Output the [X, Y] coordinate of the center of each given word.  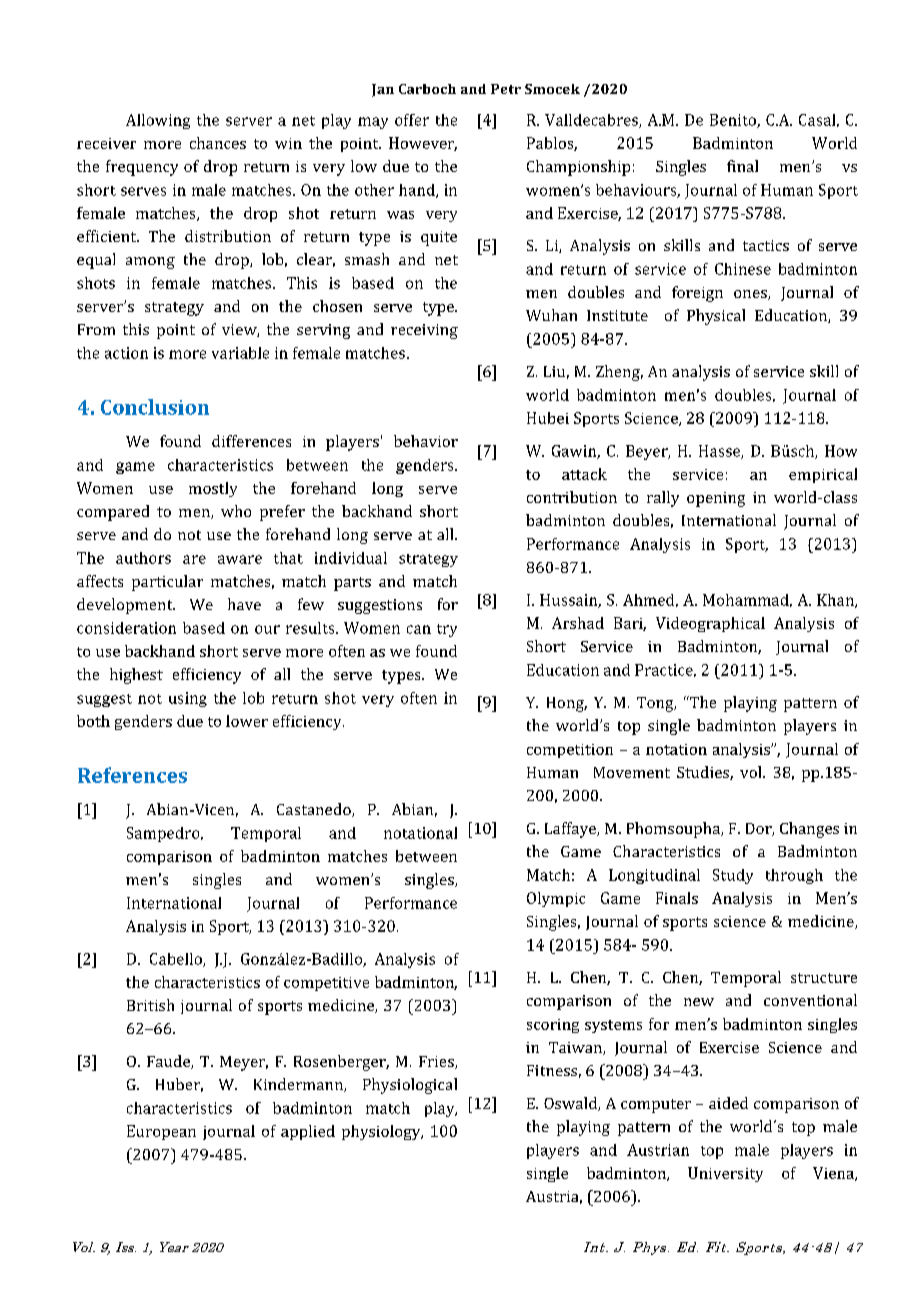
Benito [734, 121]
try [447, 630]
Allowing [158, 121]
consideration [126, 628]
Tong [656, 704]
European [161, 1132]
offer [412, 120]
